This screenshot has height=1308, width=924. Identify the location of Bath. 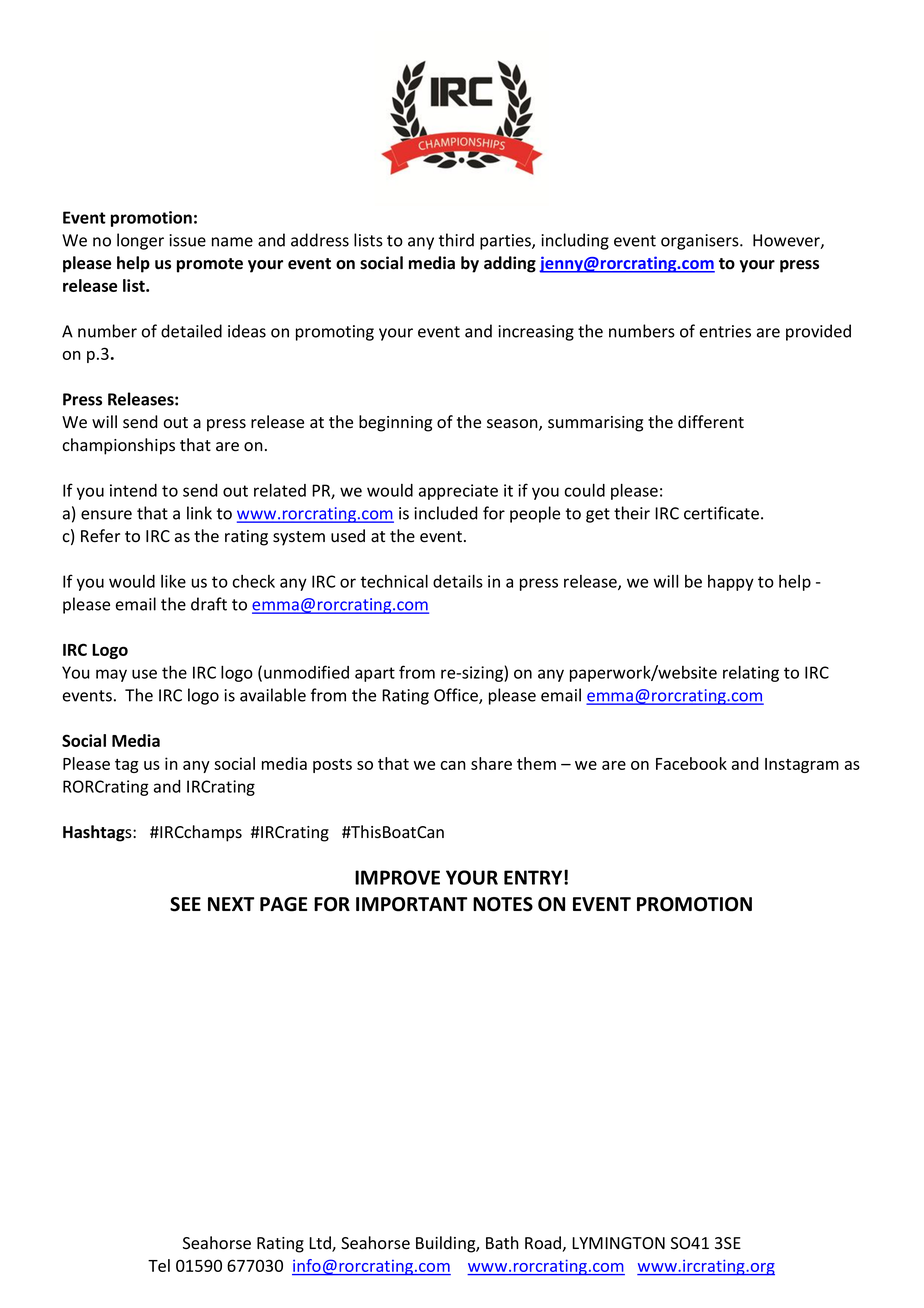
(502, 1243).
